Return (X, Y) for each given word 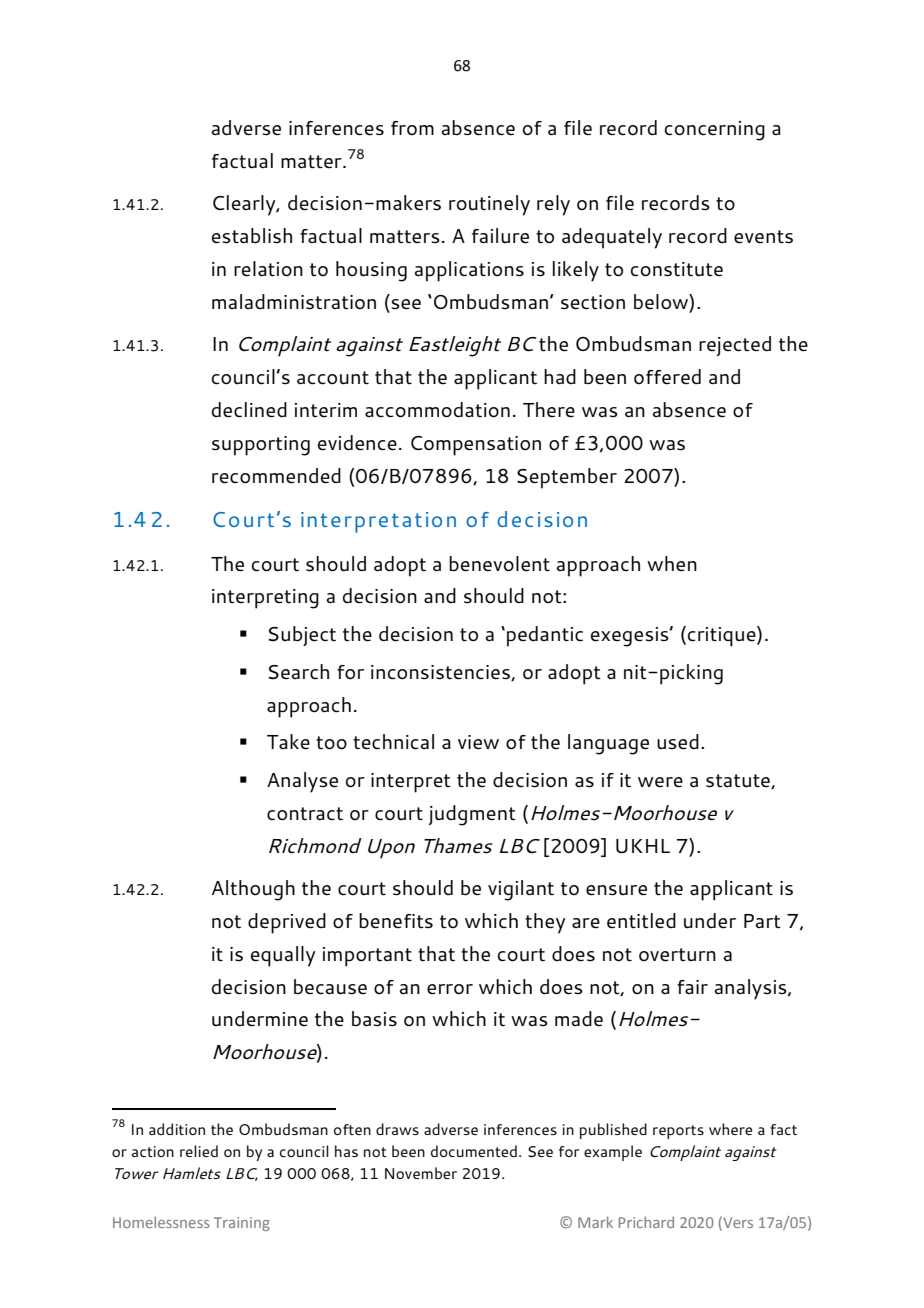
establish (252, 236)
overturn (677, 955)
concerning (715, 131)
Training (242, 1224)
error (450, 989)
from (412, 128)
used (678, 742)
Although (253, 890)
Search (299, 672)
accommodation (437, 410)
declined (249, 410)
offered (667, 377)
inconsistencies (441, 673)
